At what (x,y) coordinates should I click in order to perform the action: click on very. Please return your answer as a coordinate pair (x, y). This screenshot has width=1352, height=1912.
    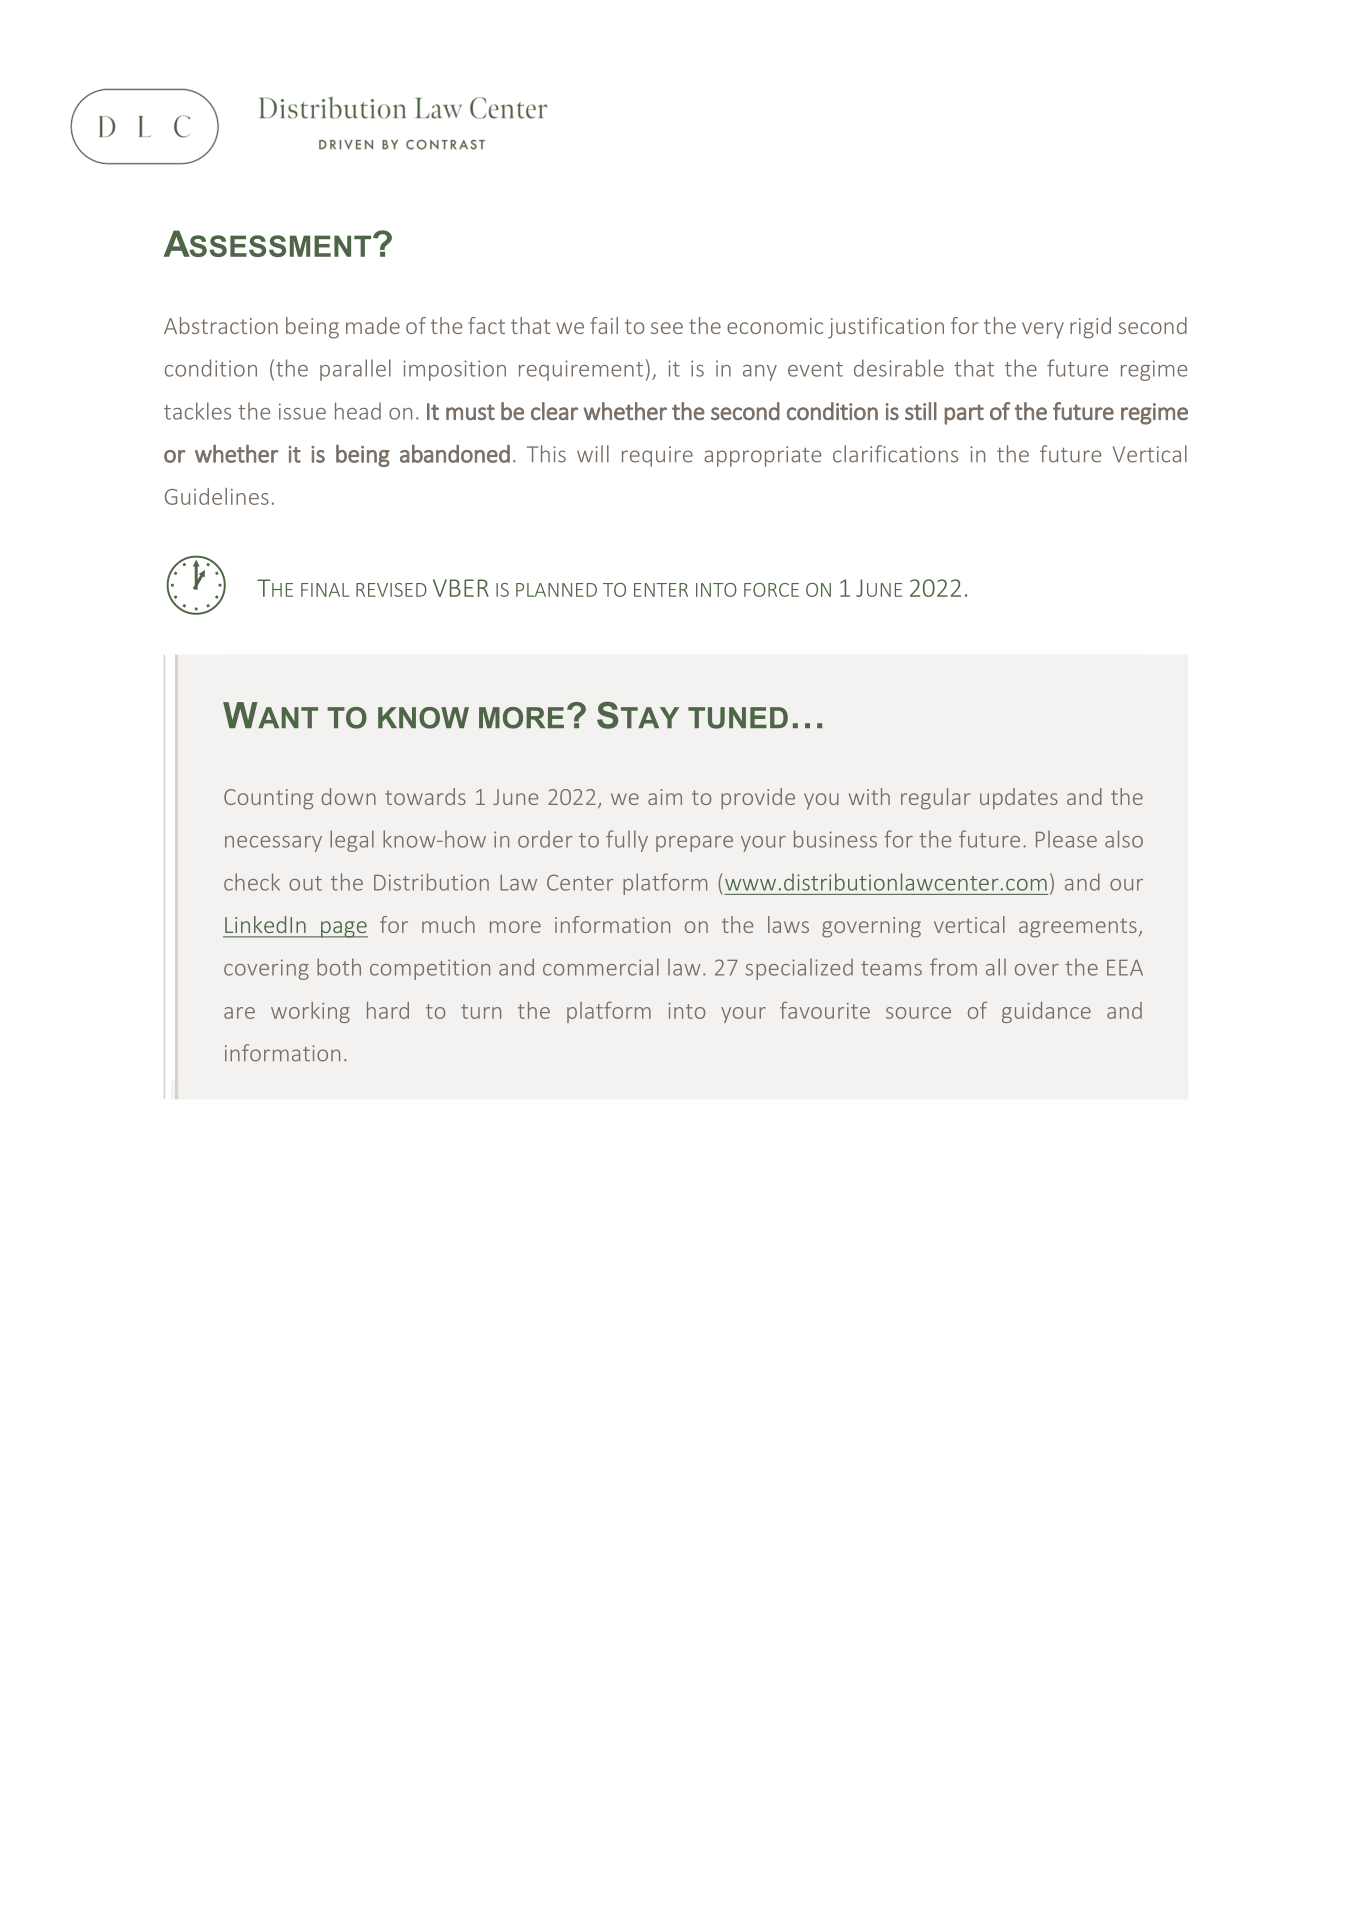
    Looking at the image, I should click on (1043, 330).
